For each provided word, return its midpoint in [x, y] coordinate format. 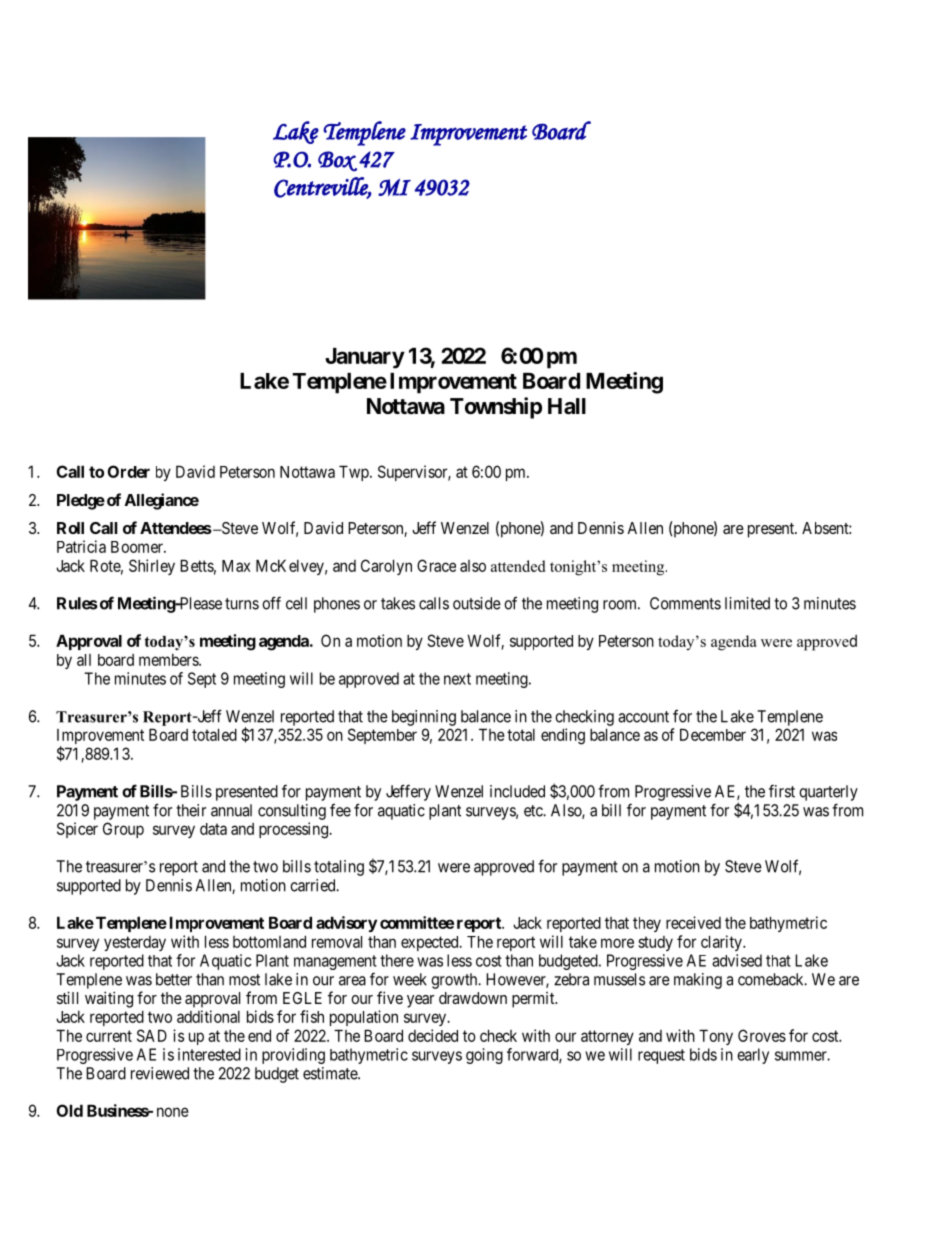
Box [337, 161]
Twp [355, 473]
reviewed [160, 1073]
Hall [567, 406]
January [365, 358]
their [191, 810]
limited [747, 603]
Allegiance [162, 501]
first [782, 791]
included [517, 791]
